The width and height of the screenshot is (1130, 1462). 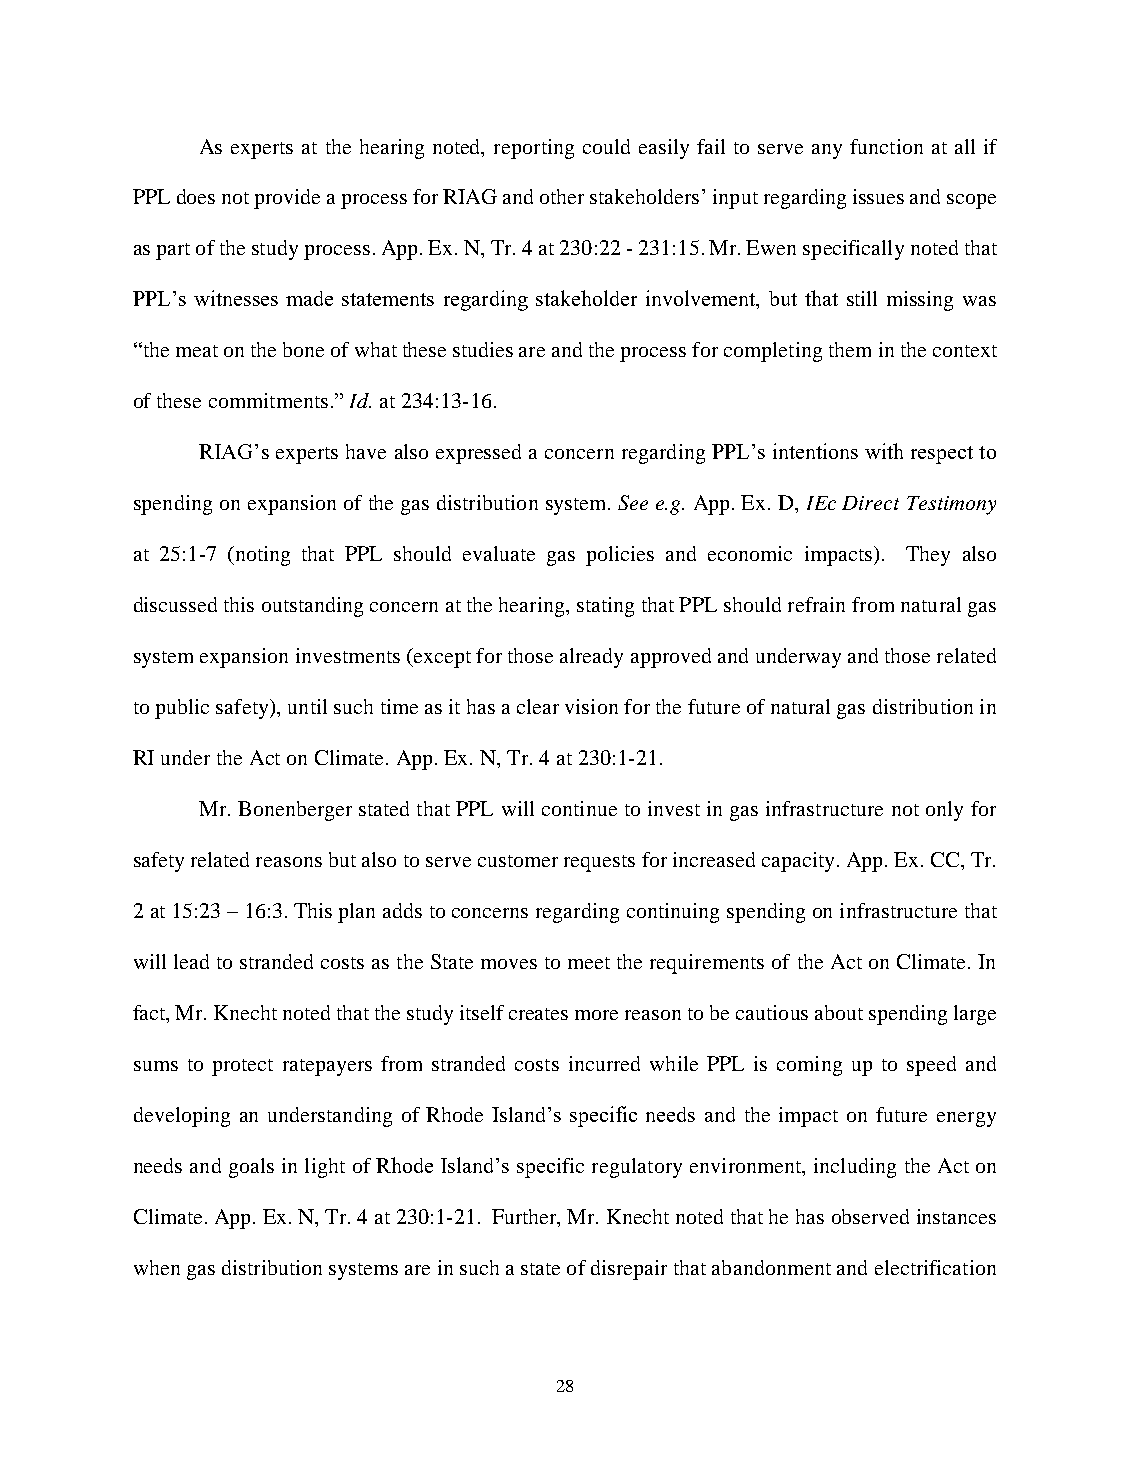 I want to click on them, so click(x=850, y=349).
